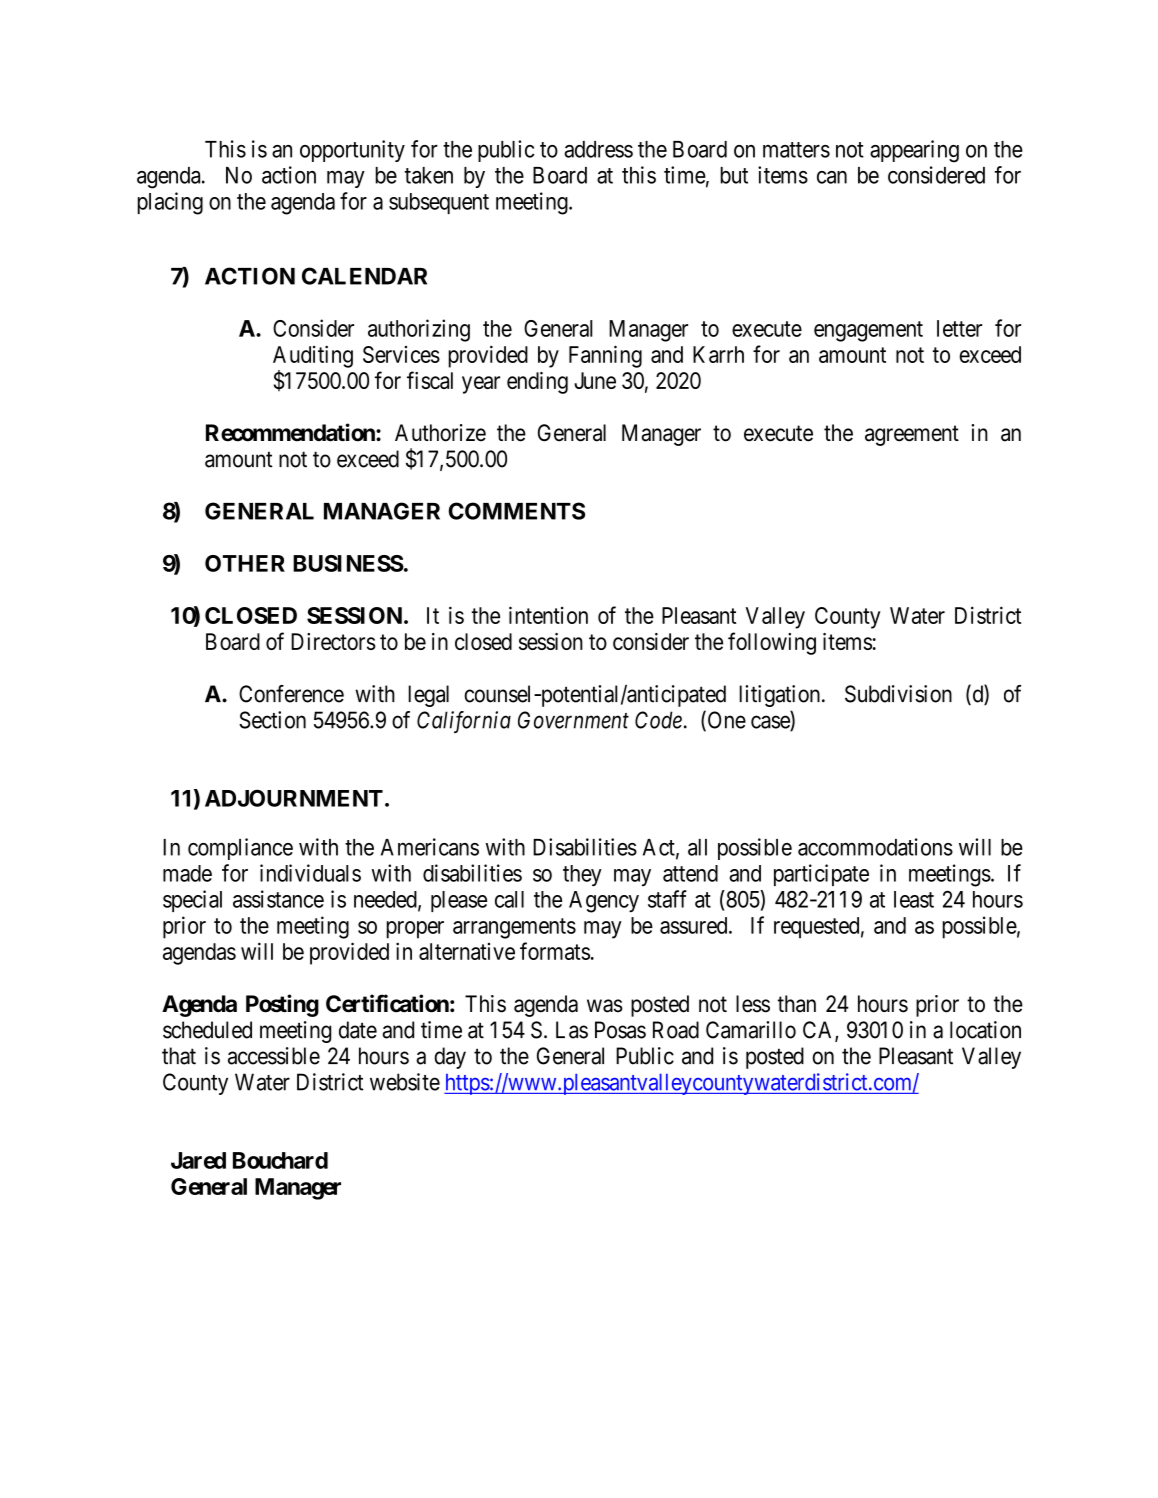  I want to click on accommodations, so click(875, 847).
